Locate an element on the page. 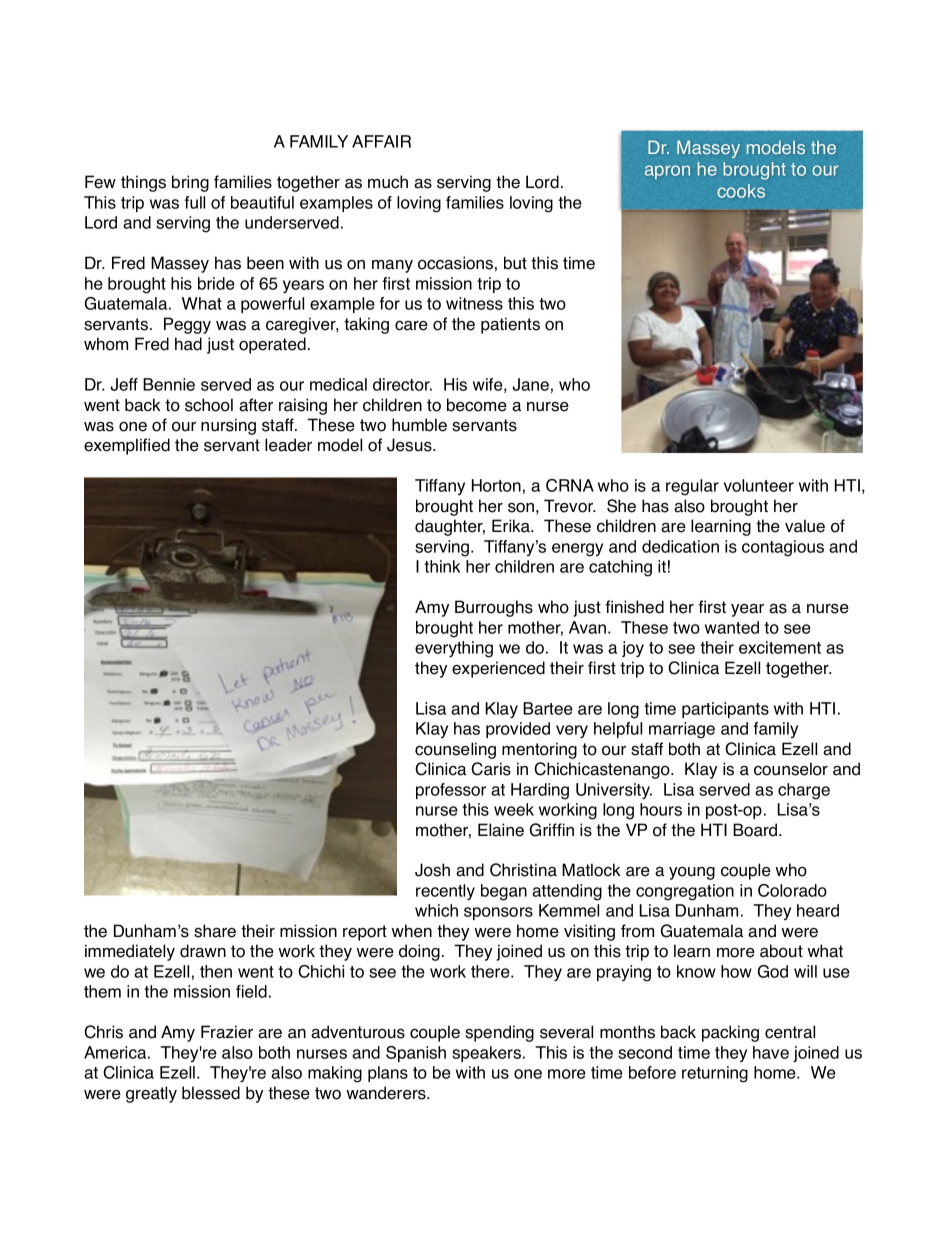  have is located at coordinates (771, 1052).
